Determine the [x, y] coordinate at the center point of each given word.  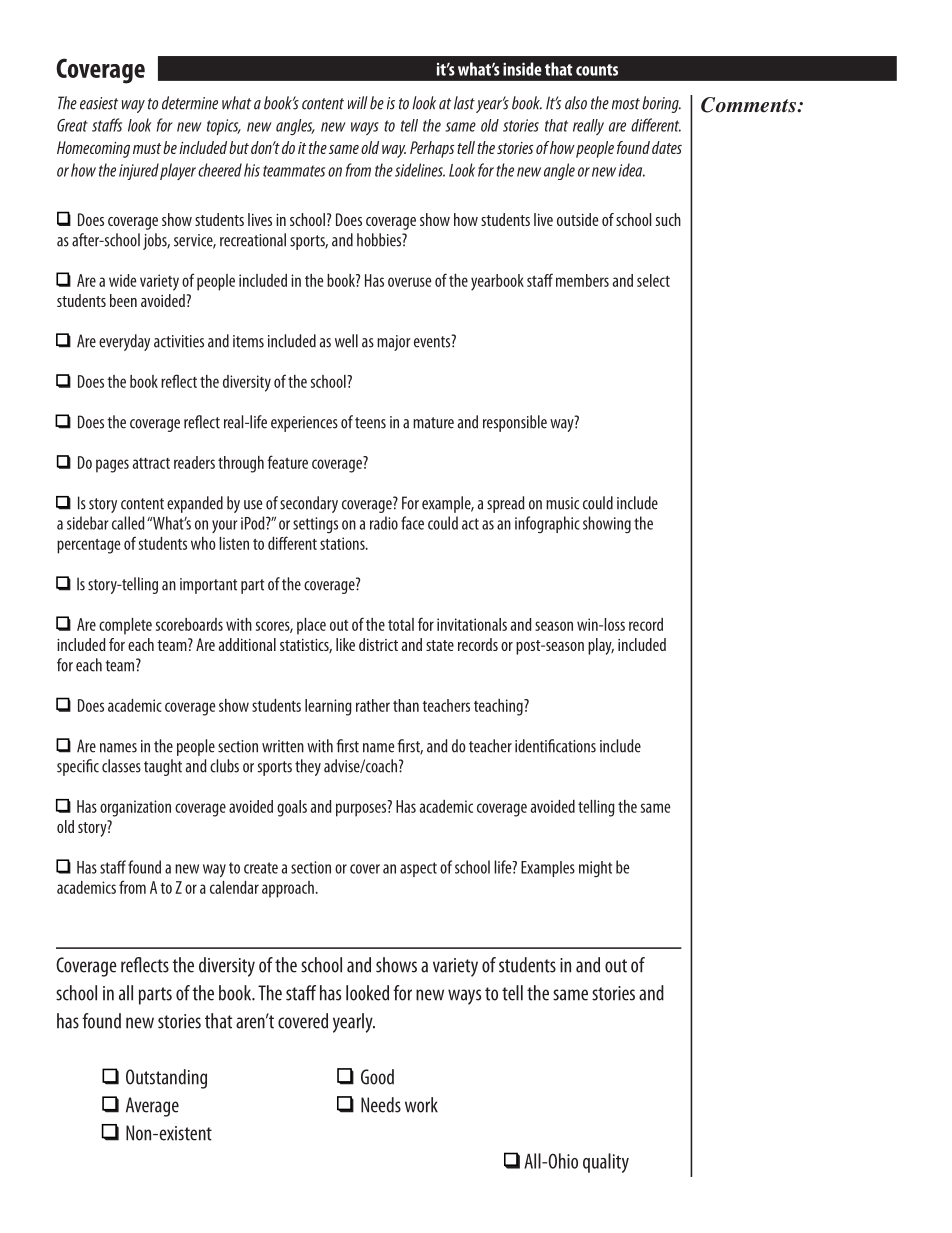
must [147, 148]
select [653, 280]
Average [152, 1107]
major [394, 343]
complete [125, 626]
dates [667, 147]
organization [135, 808]
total [401, 624]
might [595, 869]
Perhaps [432, 149]
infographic [547, 524]
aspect [418, 869]
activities [179, 341]
